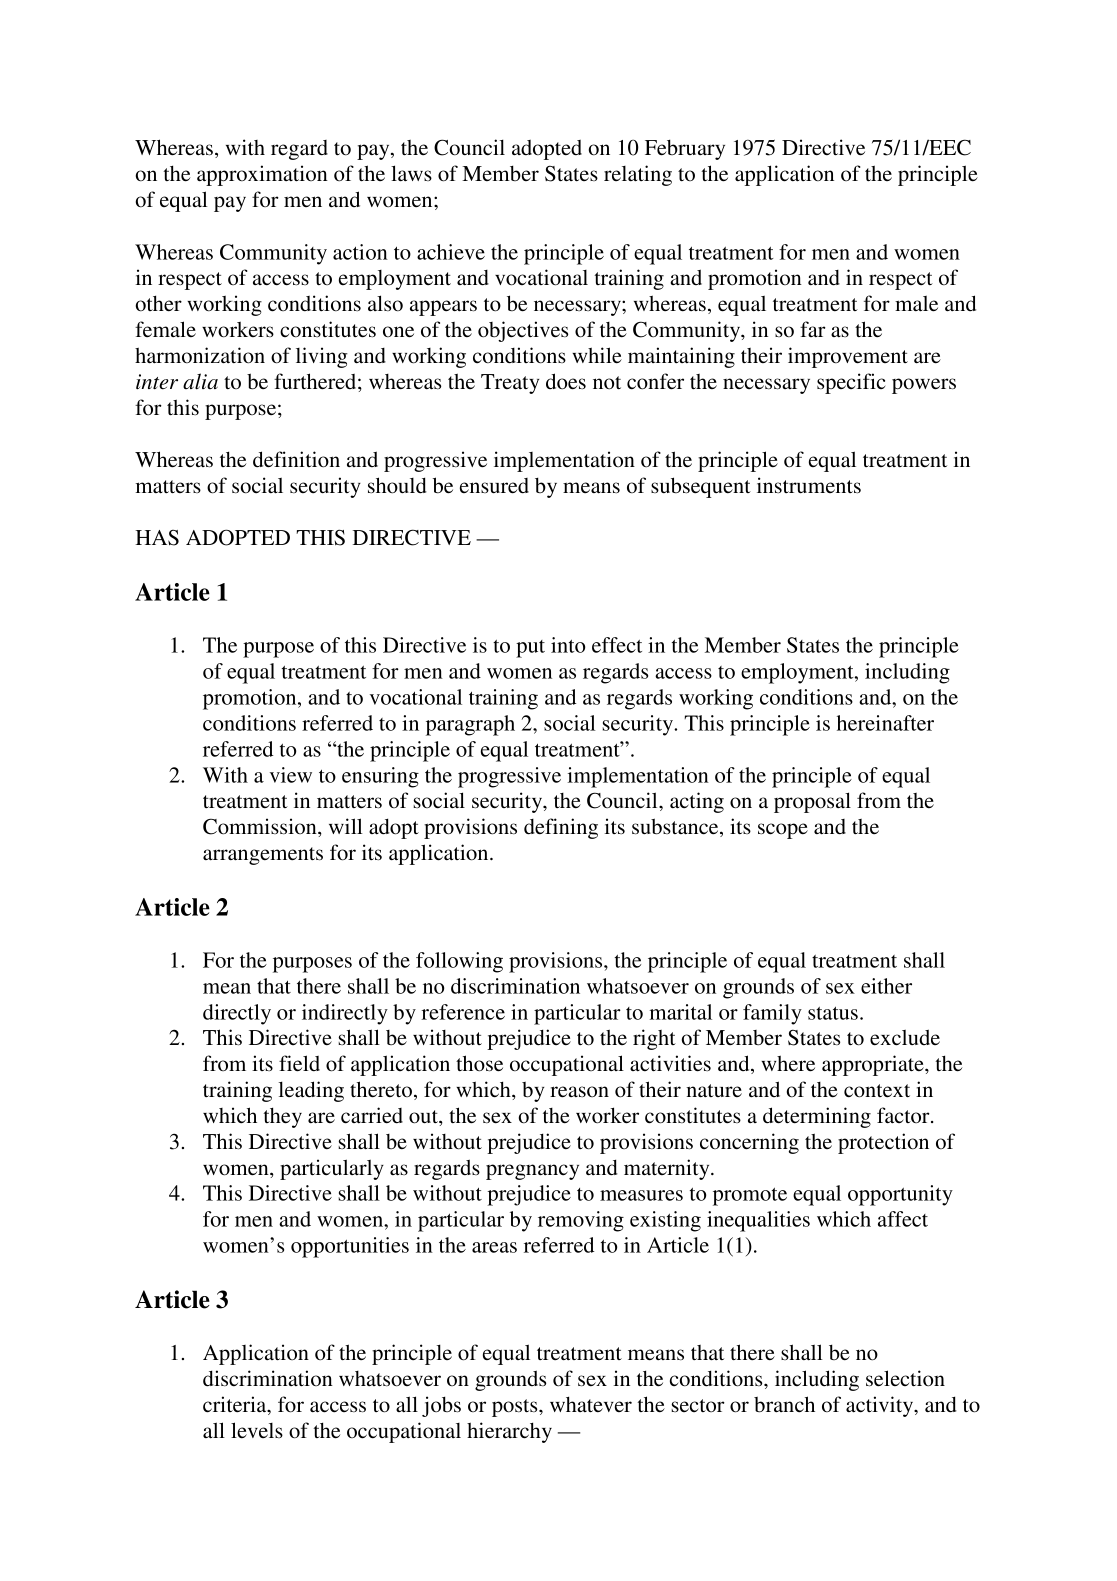  What do you see at coordinates (685, 149) in the document?
I see `February` at bounding box center [685, 149].
